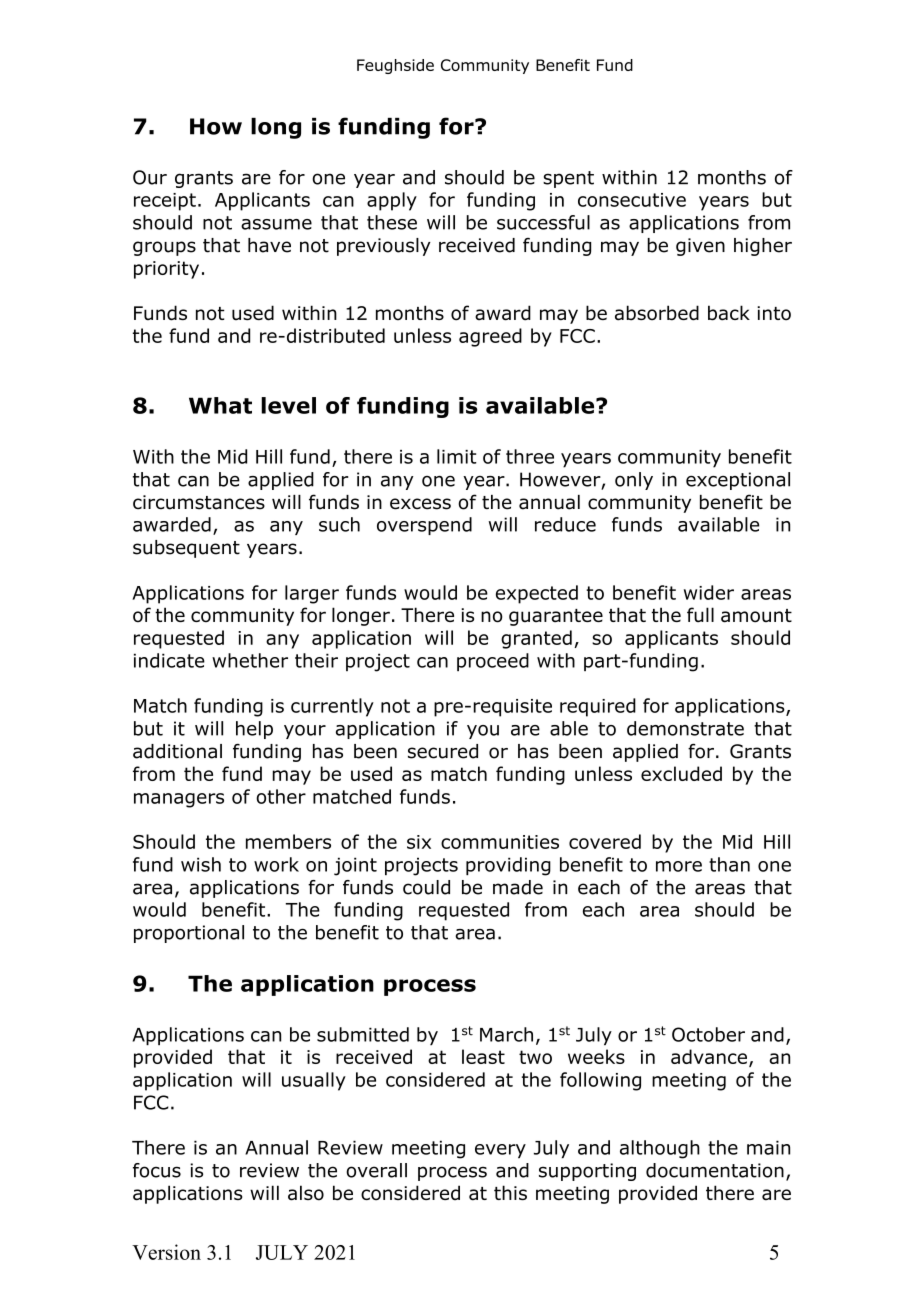  What do you see at coordinates (510, 1192) in the screenshot?
I see `this` at bounding box center [510, 1192].
